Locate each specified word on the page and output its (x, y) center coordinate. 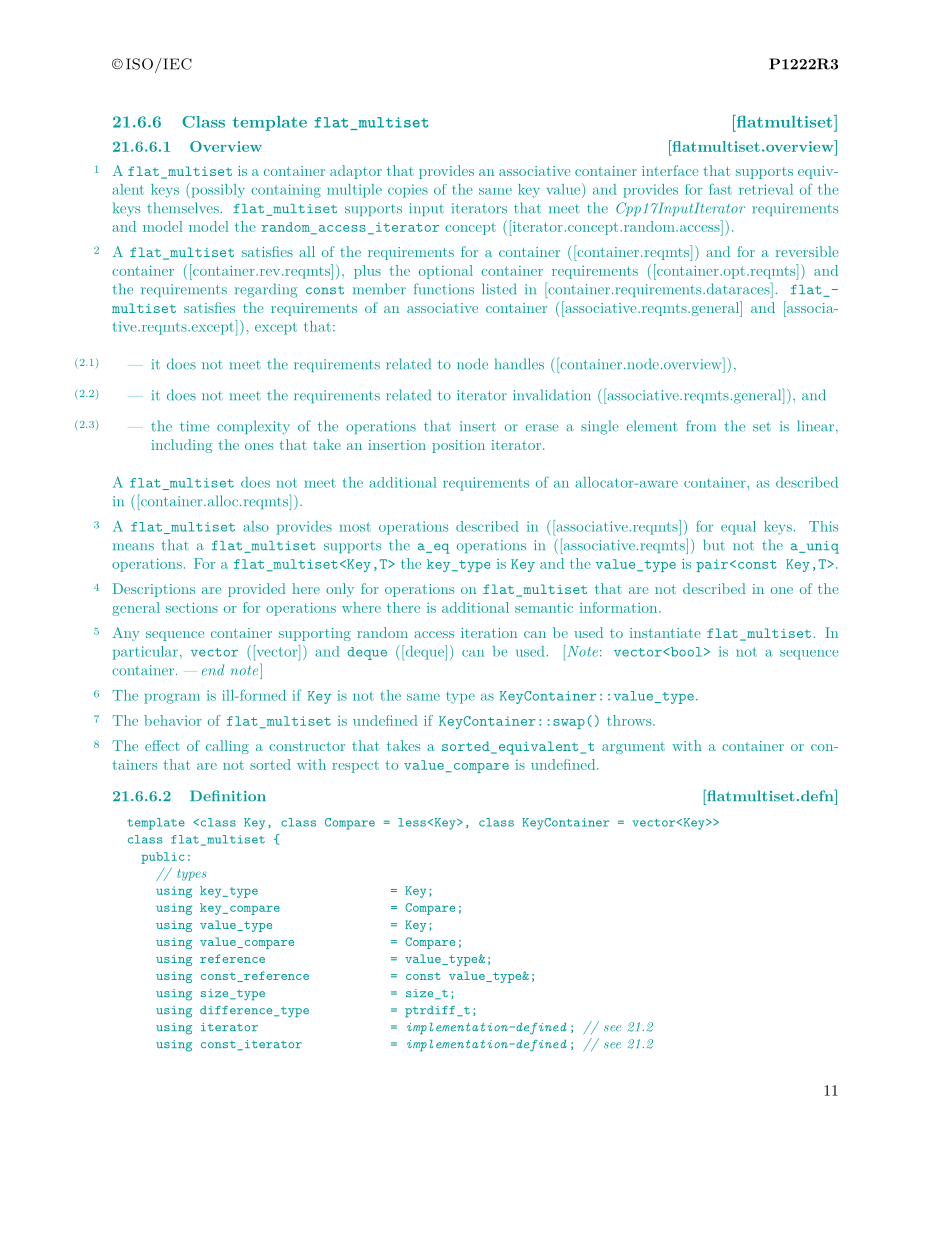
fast (720, 189)
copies (408, 191)
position (458, 446)
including (182, 446)
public (163, 858)
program (172, 698)
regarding (266, 290)
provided (257, 590)
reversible (807, 251)
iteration (489, 633)
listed (499, 289)
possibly (217, 190)
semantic (544, 607)
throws (630, 720)
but (714, 545)
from (701, 426)
